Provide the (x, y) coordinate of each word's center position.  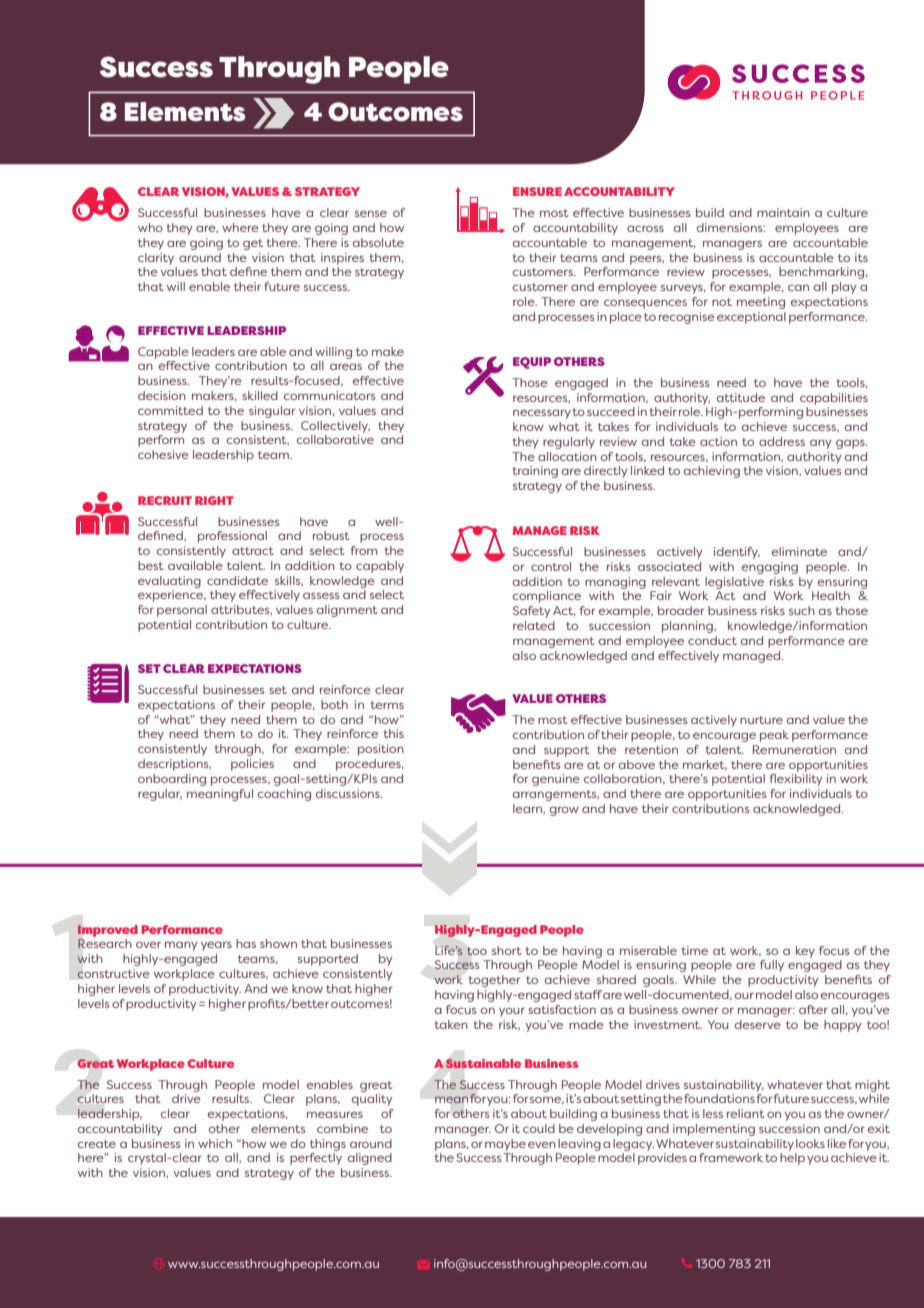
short (507, 950)
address (782, 441)
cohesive (163, 454)
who (150, 227)
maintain (783, 212)
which (215, 1143)
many (181, 946)
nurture (761, 720)
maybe (505, 1145)
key (805, 952)
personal (182, 611)
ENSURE (537, 191)
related (534, 625)
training (535, 472)
